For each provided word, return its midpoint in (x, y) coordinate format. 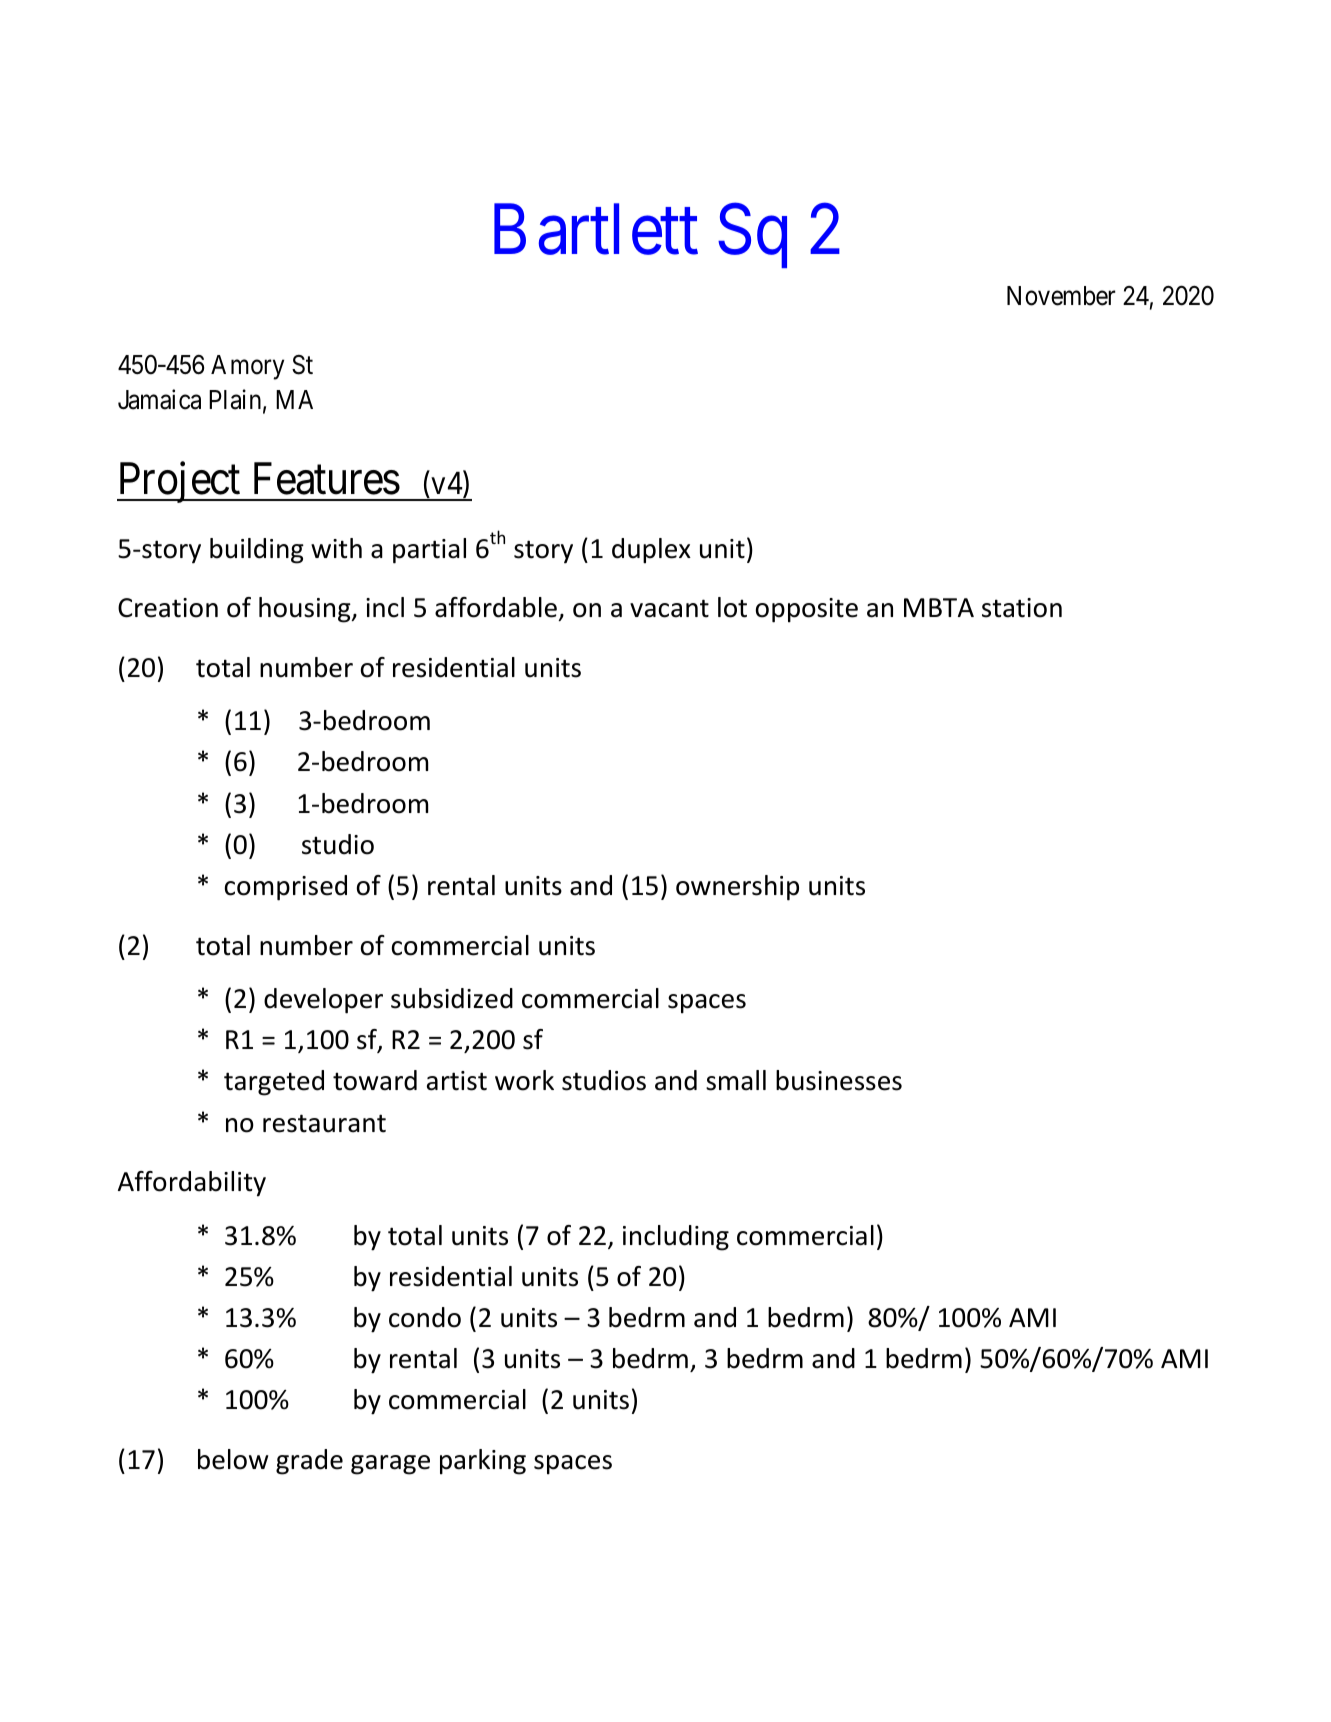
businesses (839, 1080)
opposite (807, 610)
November (1061, 296)
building (257, 551)
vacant (669, 608)
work (524, 1080)
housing (306, 610)
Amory (247, 367)
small (736, 1080)
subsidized (452, 998)
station (1022, 608)
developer (323, 1001)
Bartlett (596, 230)
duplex (651, 551)
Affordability (192, 1184)
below (233, 1459)
